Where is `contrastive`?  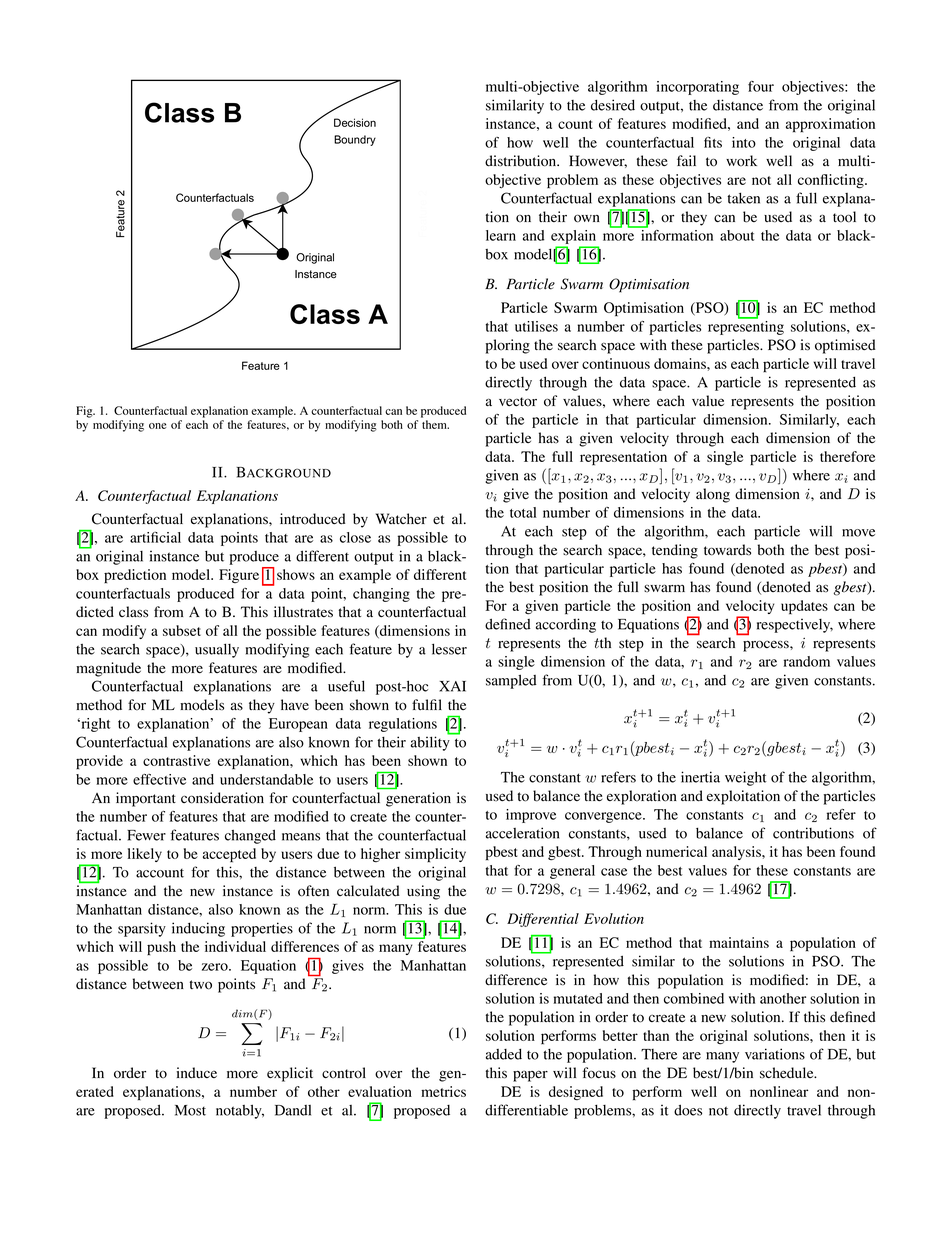
contrastive is located at coordinates (176, 760).
